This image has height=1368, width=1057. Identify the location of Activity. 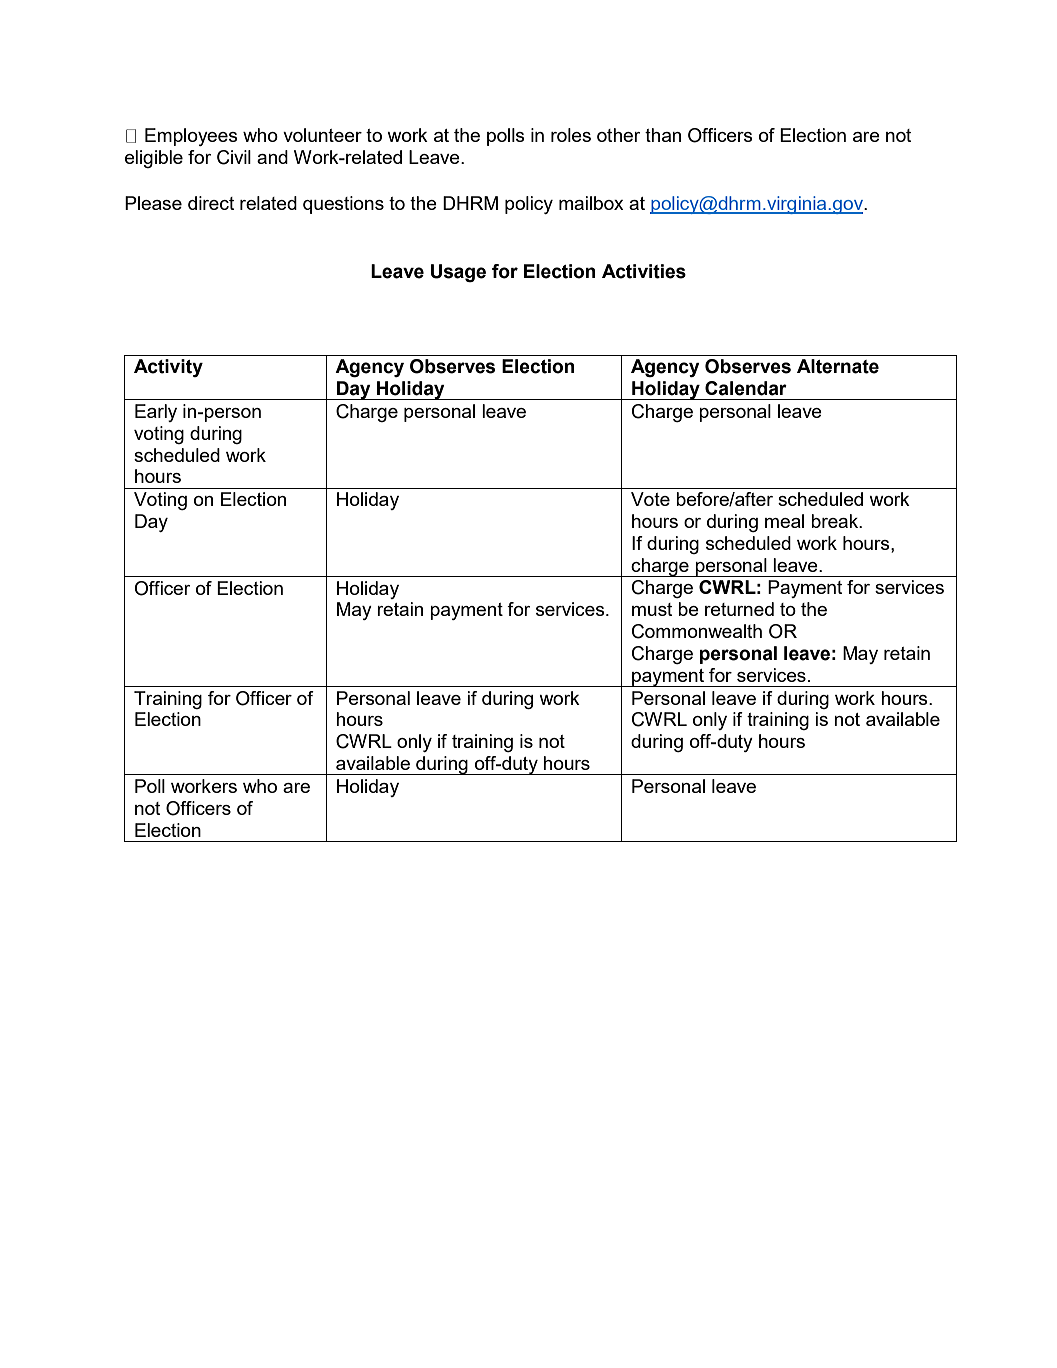
(168, 368).
